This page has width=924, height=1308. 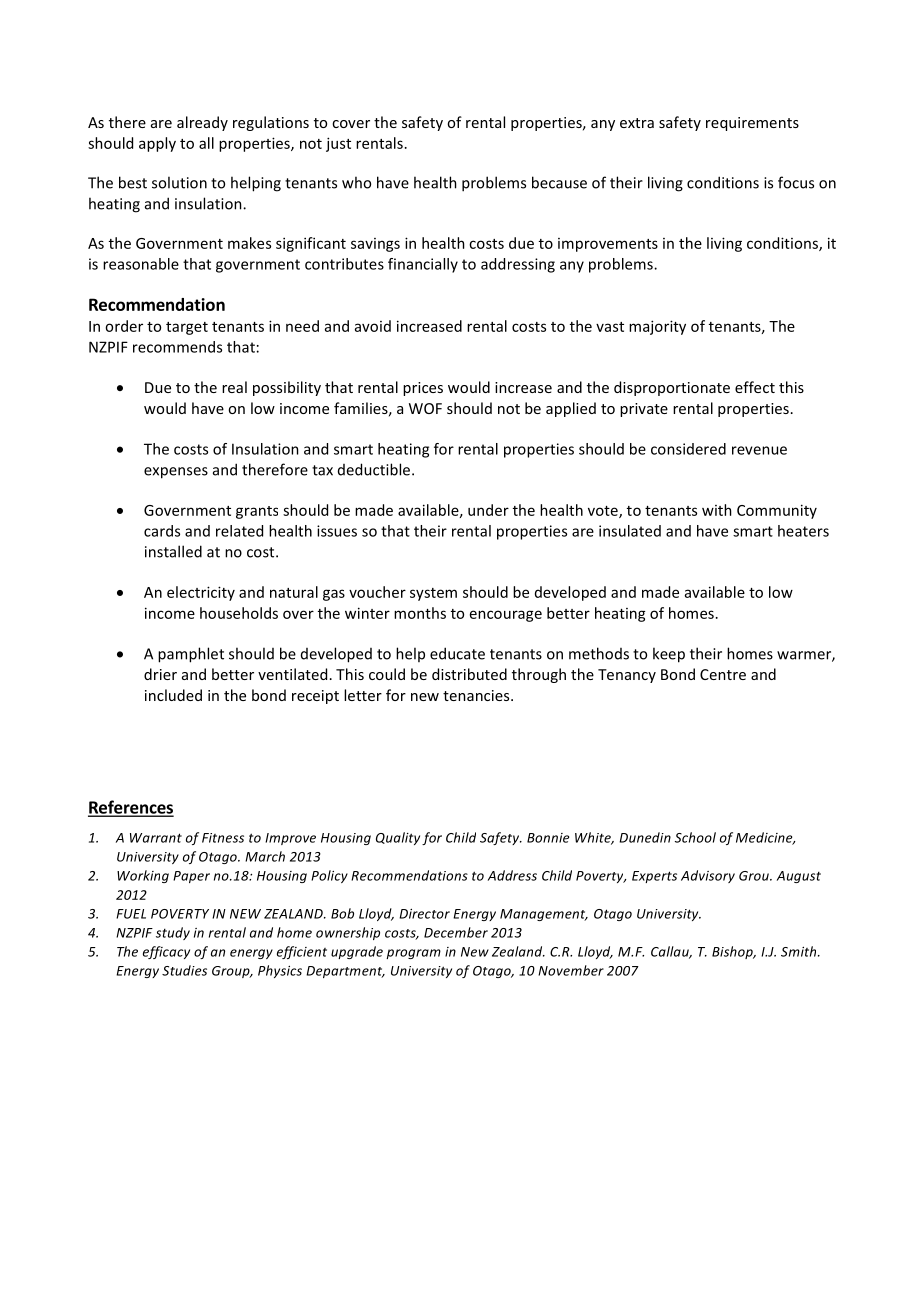 What do you see at coordinates (752, 124) in the page?
I see `requirements` at bounding box center [752, 124].
